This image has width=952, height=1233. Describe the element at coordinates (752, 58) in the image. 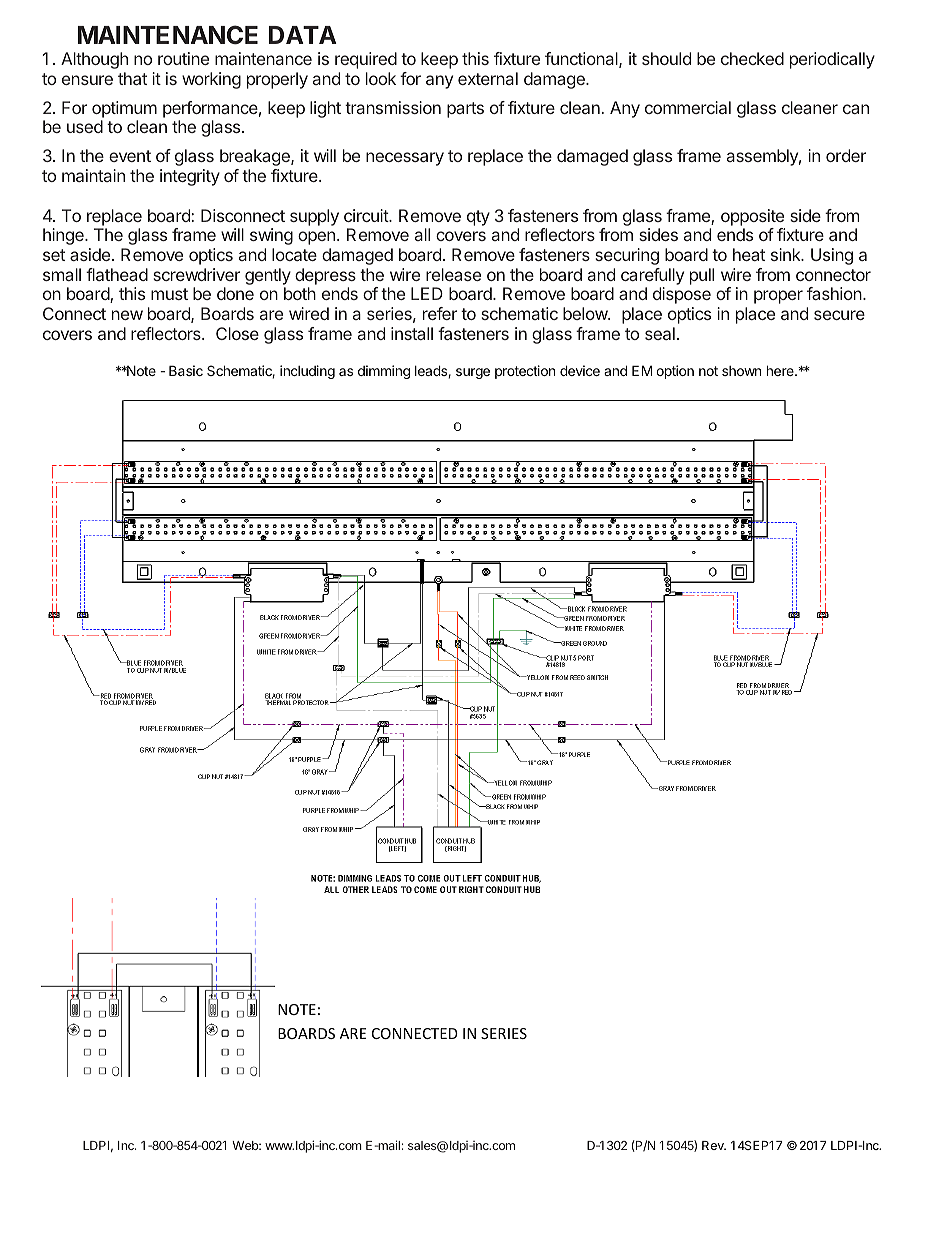

I see `checked` at that location.
